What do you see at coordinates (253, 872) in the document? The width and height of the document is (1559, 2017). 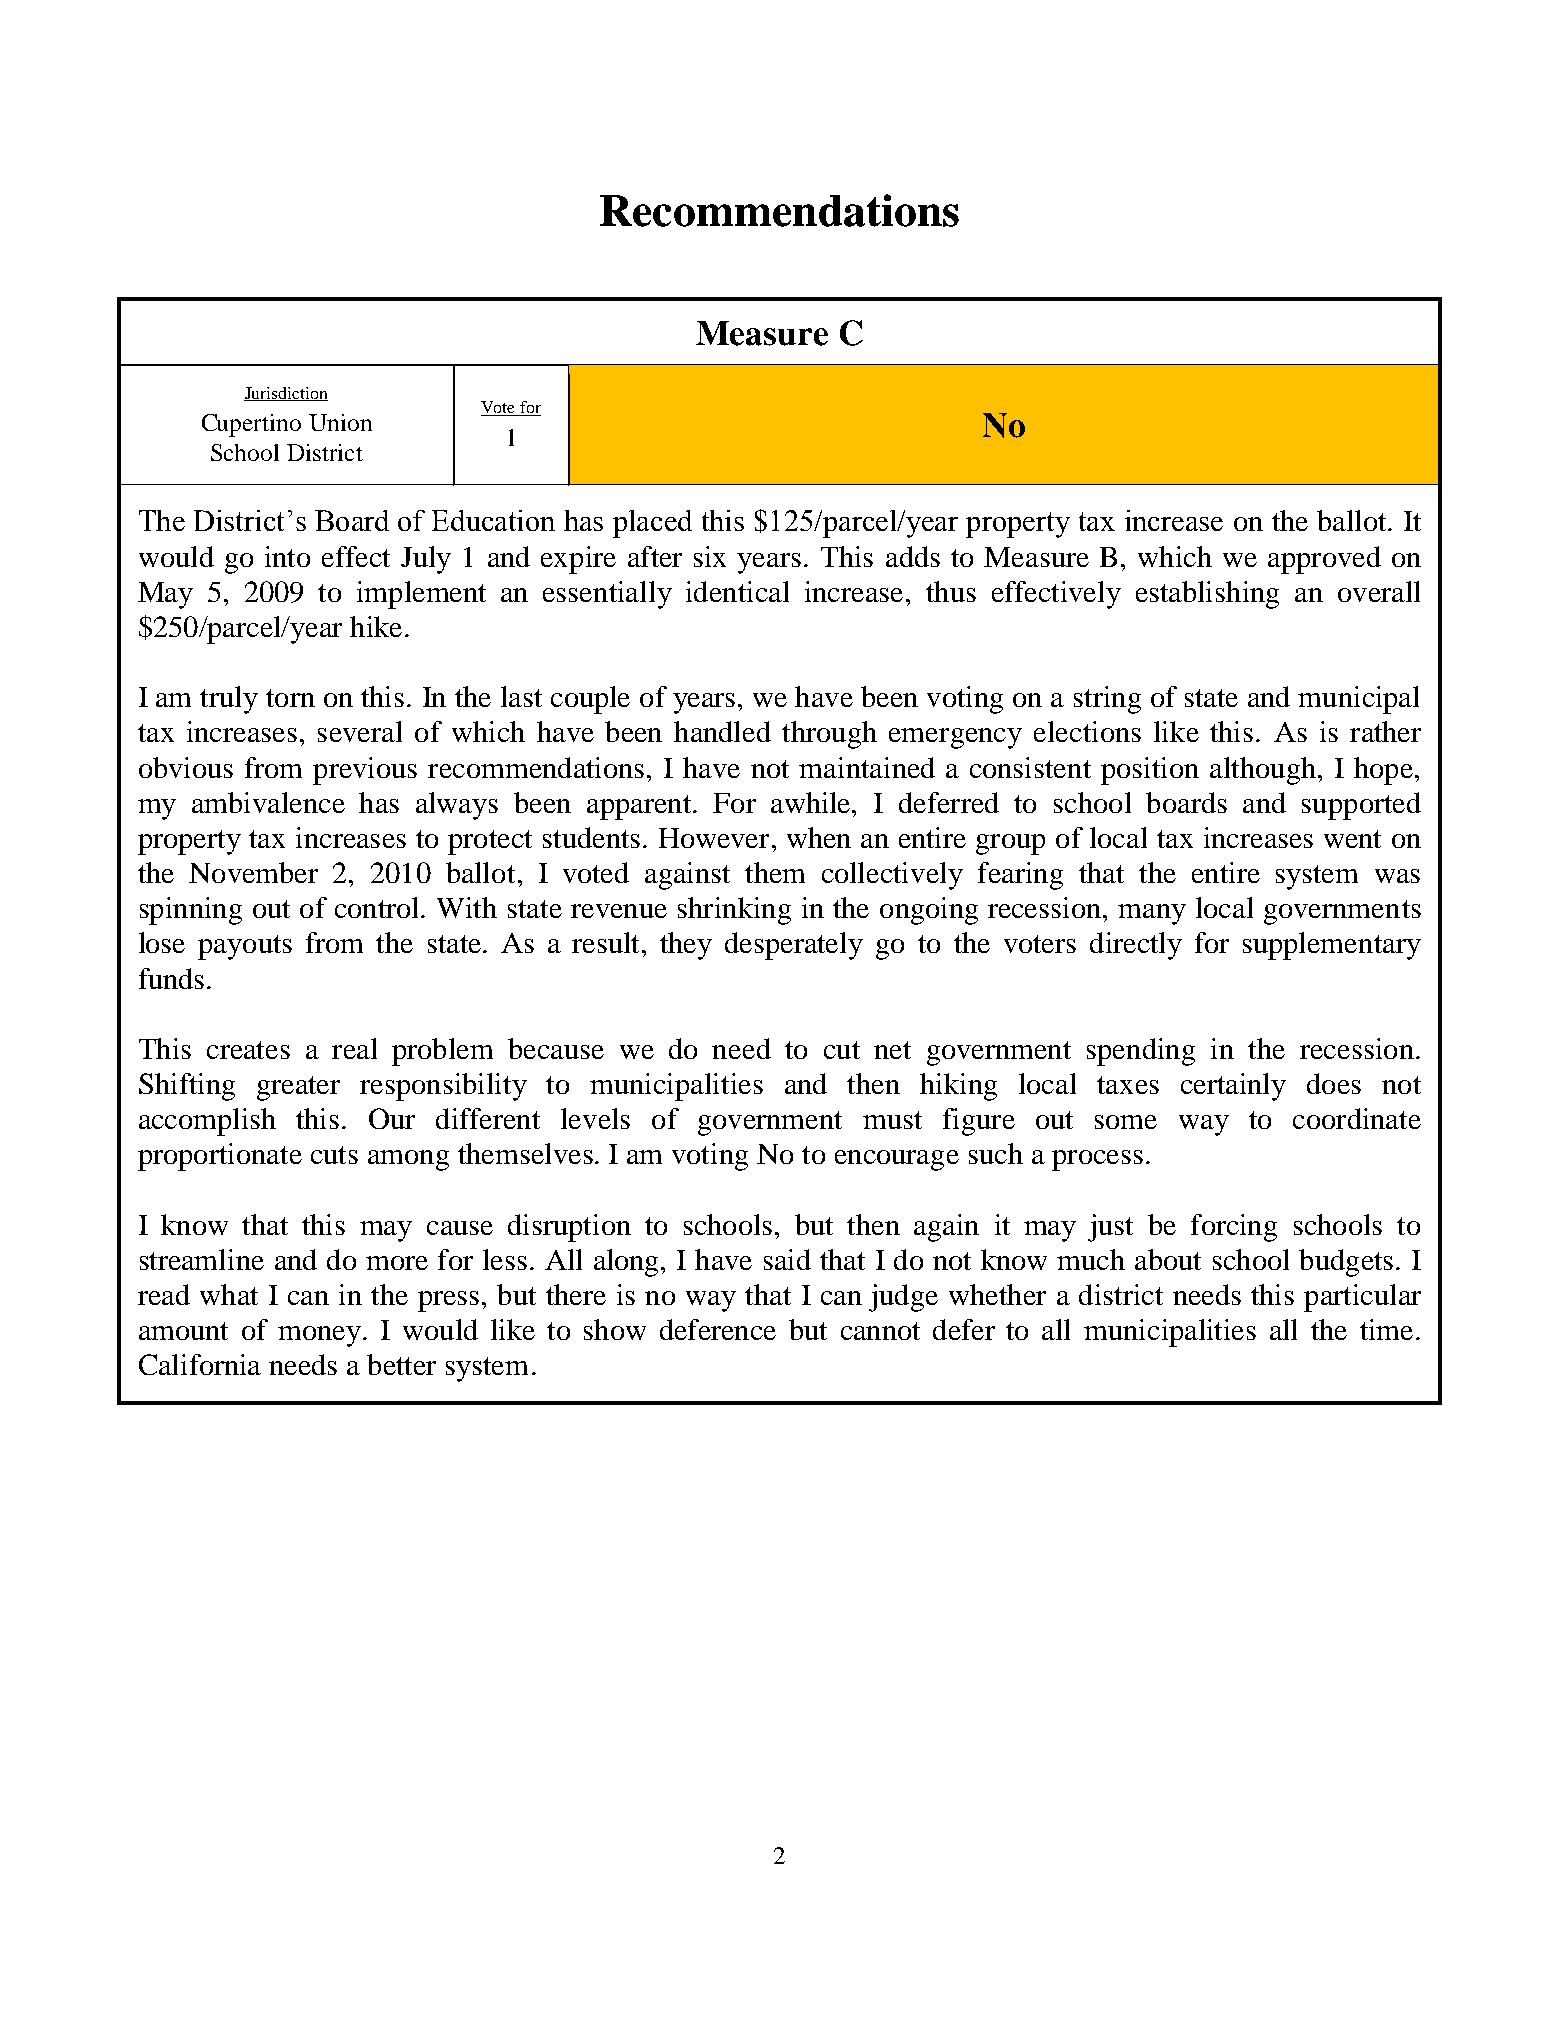 I see `November` at bounding box center [253, 872].
